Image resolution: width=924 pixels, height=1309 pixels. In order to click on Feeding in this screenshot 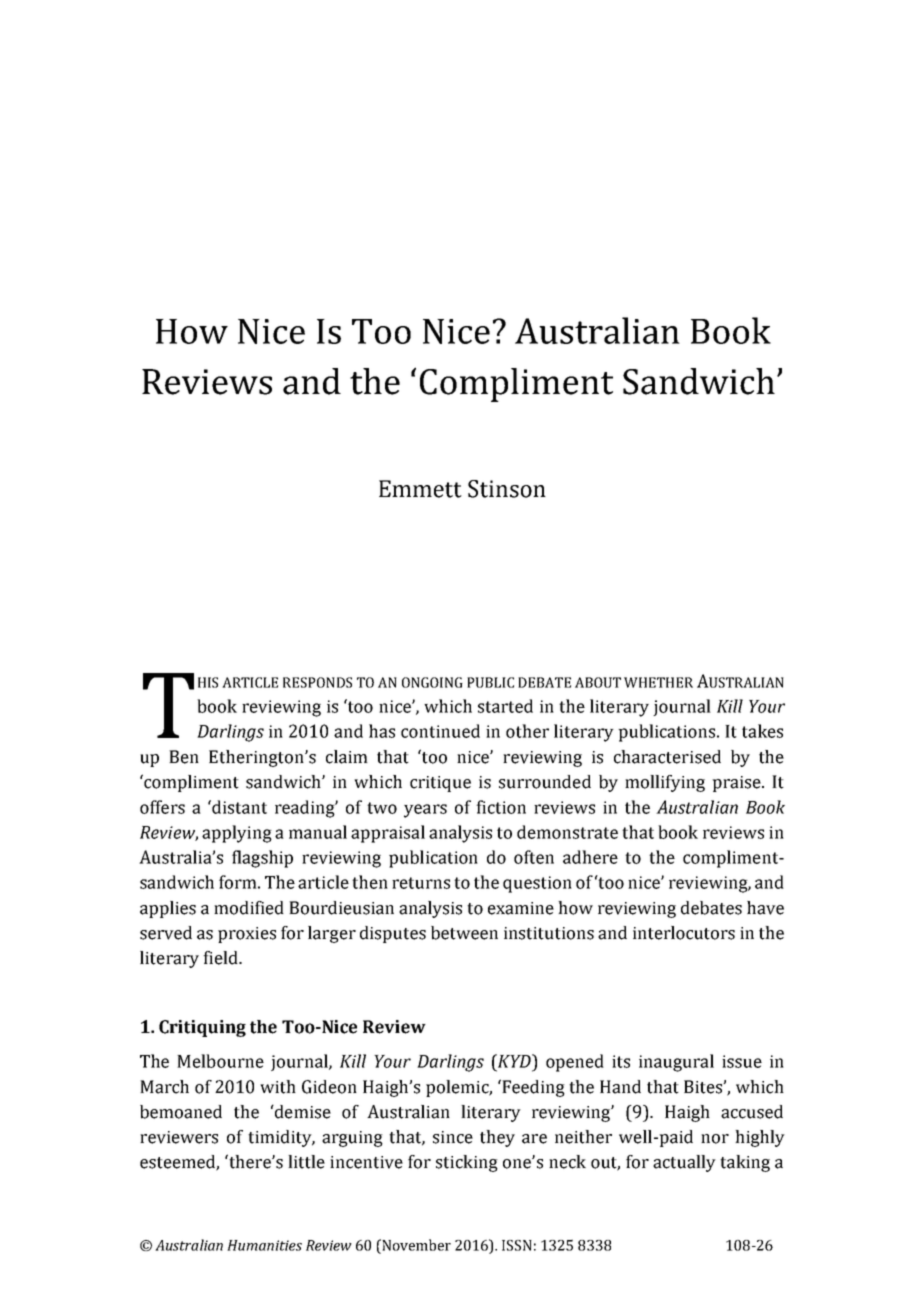, I will do `click(532, 1088)`.
